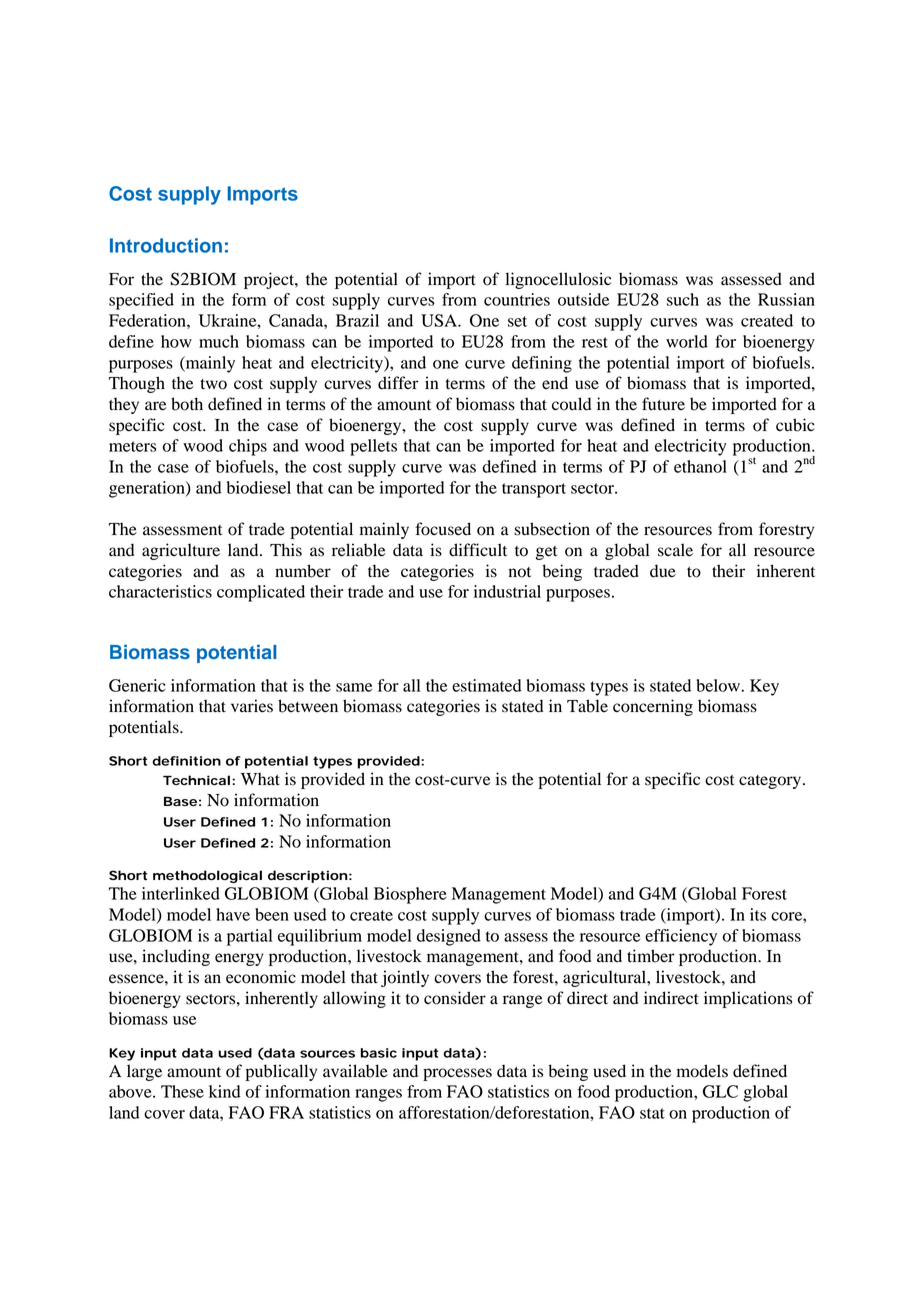 This page has width=924, height=1308. I want to click on such, so click(683, 299).
